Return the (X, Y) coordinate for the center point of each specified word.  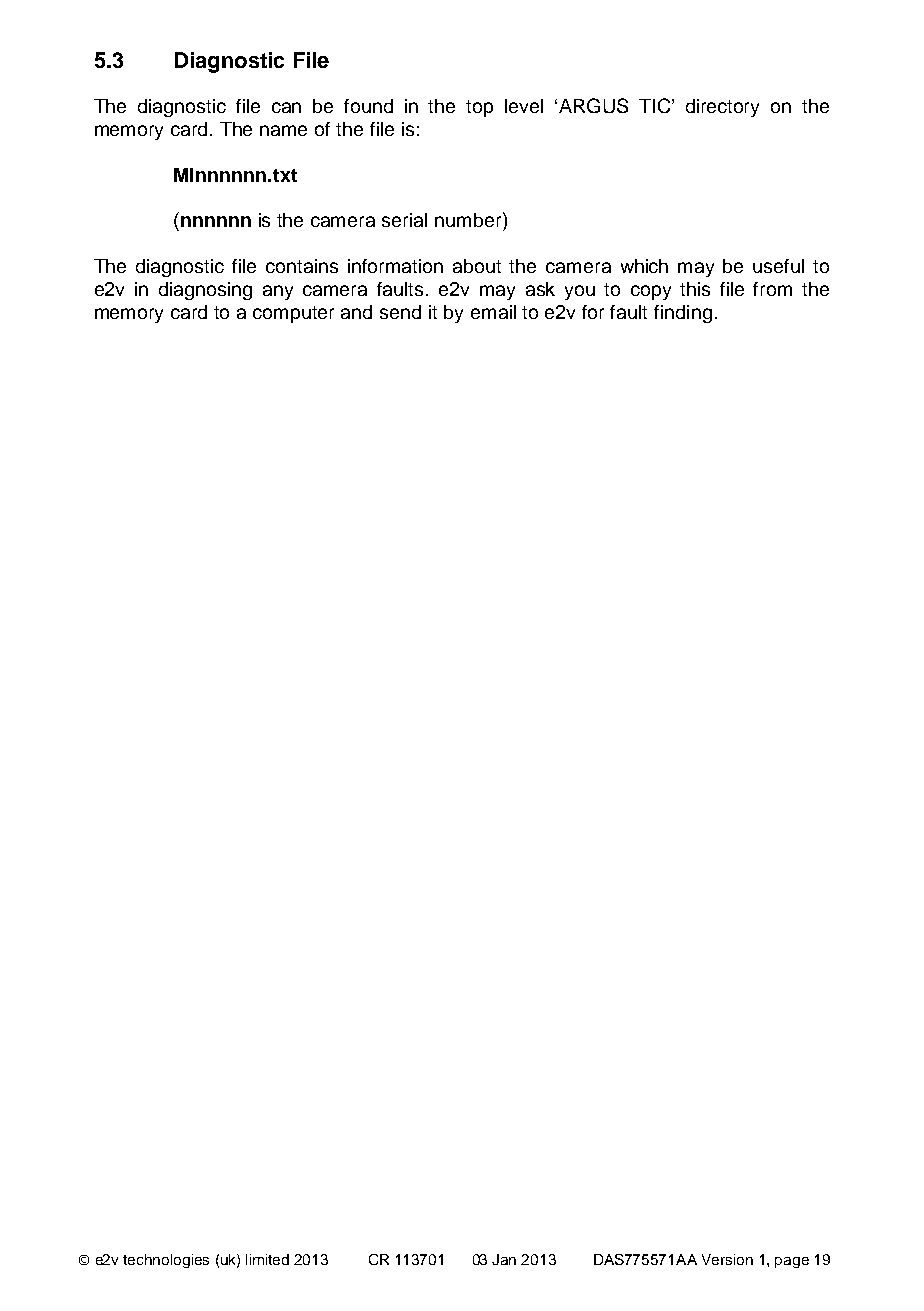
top (479, 108)
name (283, 130)
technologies (166, 1261)
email (493, 312)
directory (722, 108)
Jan (504, 1259)
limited (267, 1259)
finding (683, 314)
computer (293, 314)
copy (651, 292)
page (792, 1262)
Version (727, 1259)
